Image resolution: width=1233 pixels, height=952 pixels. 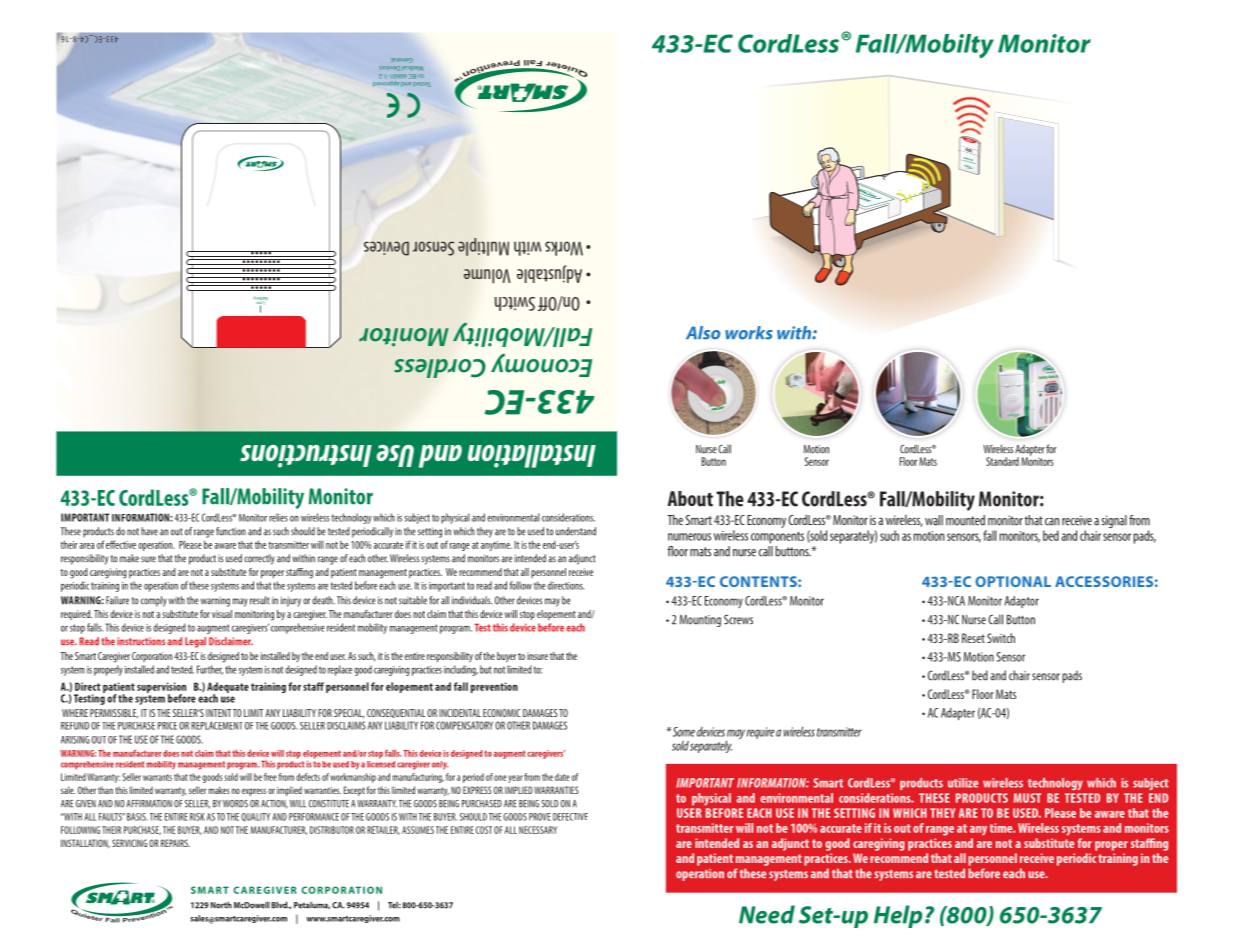 I want to click on Mounting, so click(x=700, y=621).
